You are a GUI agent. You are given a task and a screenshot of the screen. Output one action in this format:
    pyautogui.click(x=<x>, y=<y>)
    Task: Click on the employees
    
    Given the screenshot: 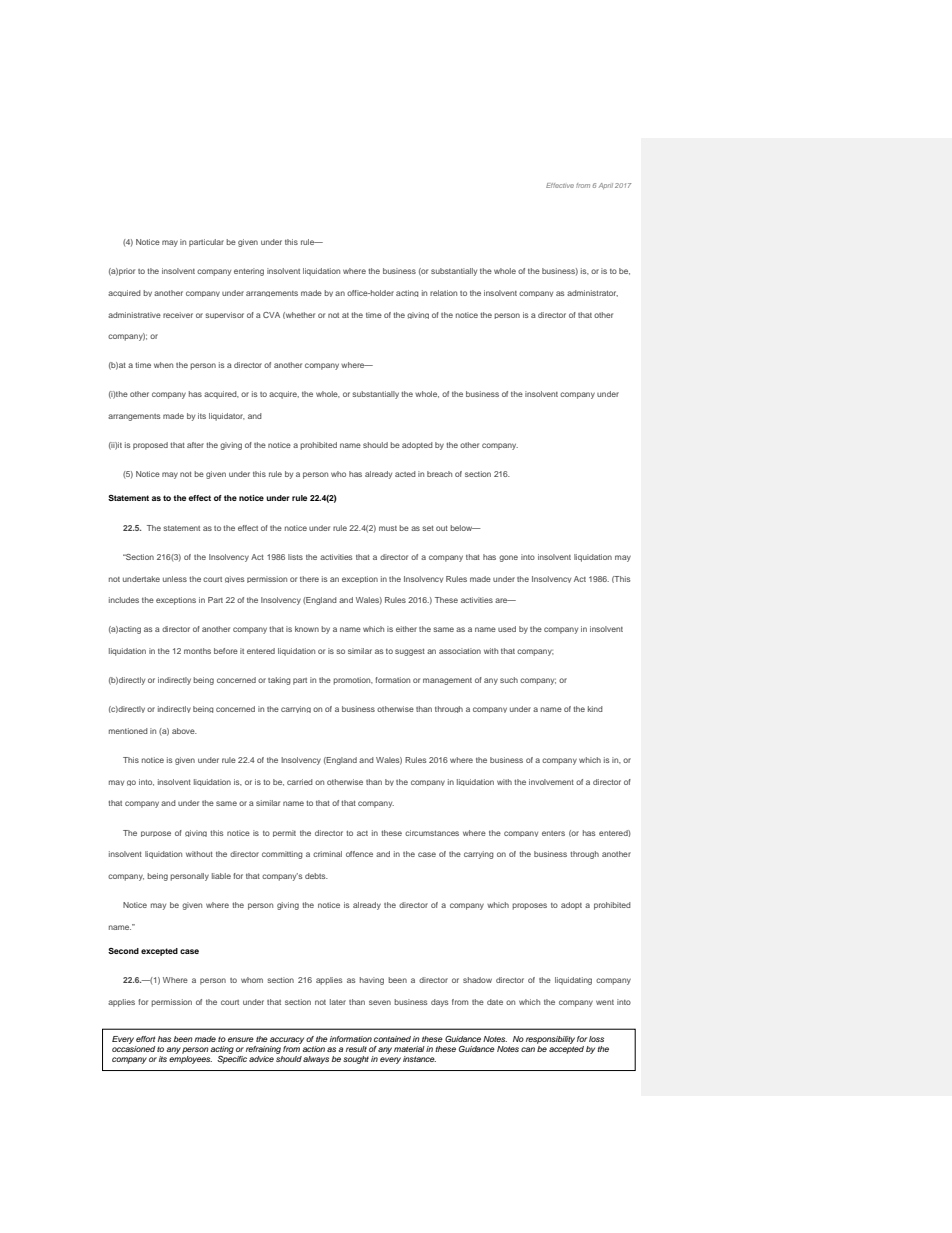 What is the action you would take?
    pyautogui.click(x=190, y=1058)
